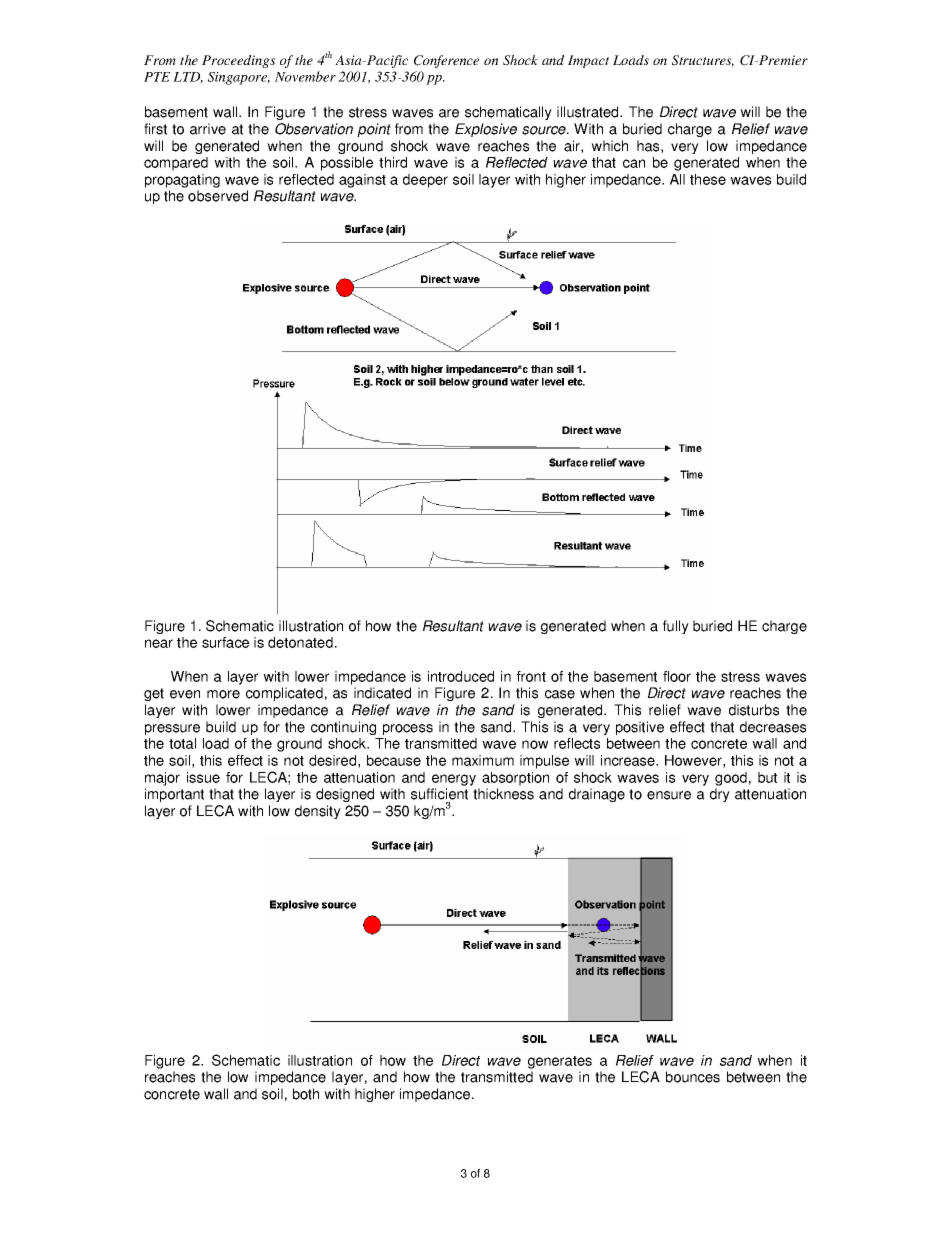 This image has width=952, height=1233. I want to click on Singapore, so click(239, 78).
